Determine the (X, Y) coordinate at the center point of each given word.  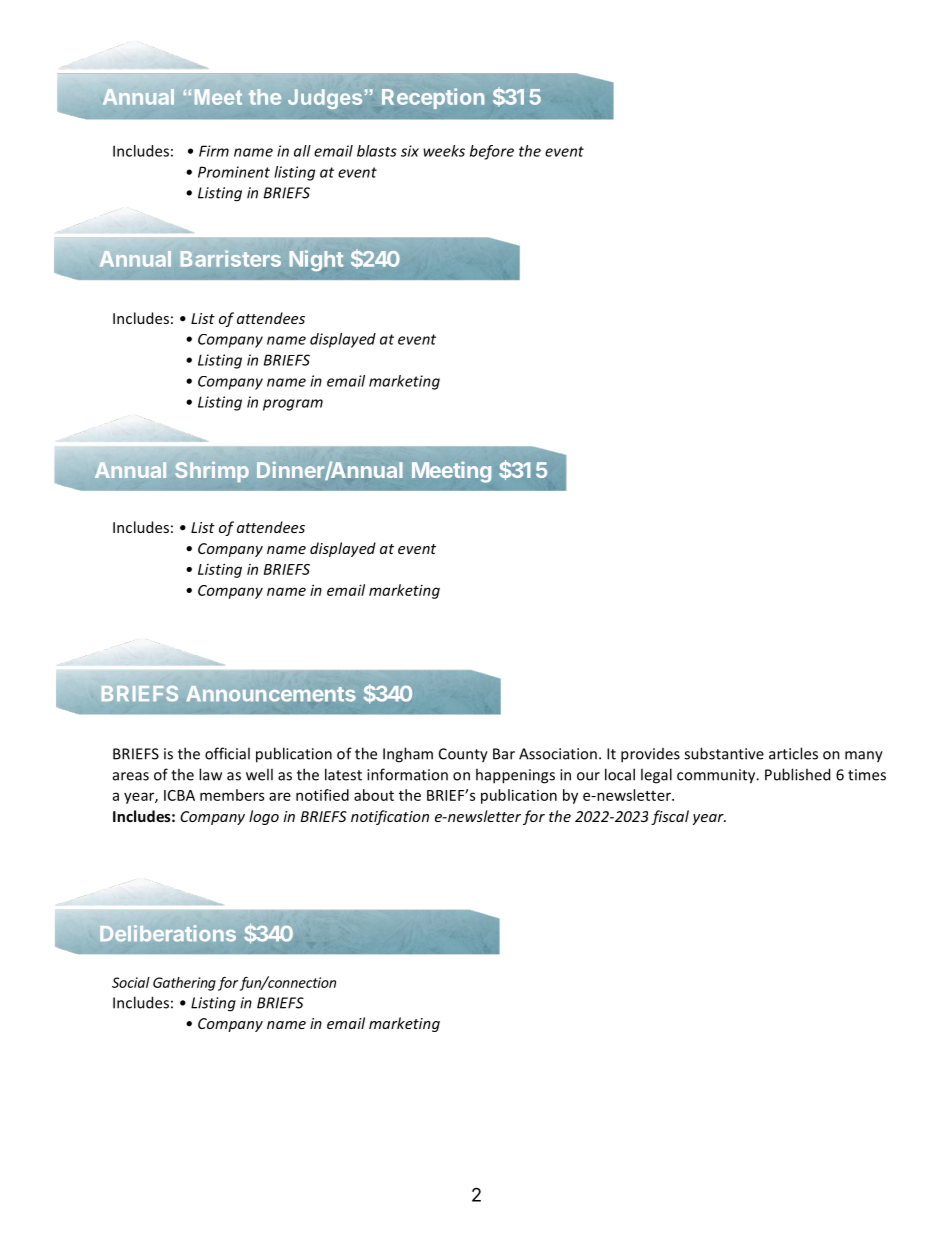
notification (390, 817)
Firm (214, 151)
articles (793, 753)
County (463, 755)
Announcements (271, 694)
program (293, 405)
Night (316, 260)
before (492, 152)
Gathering (184, 984)
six (410, 151)
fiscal (670, 817)
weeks (444, 151)
